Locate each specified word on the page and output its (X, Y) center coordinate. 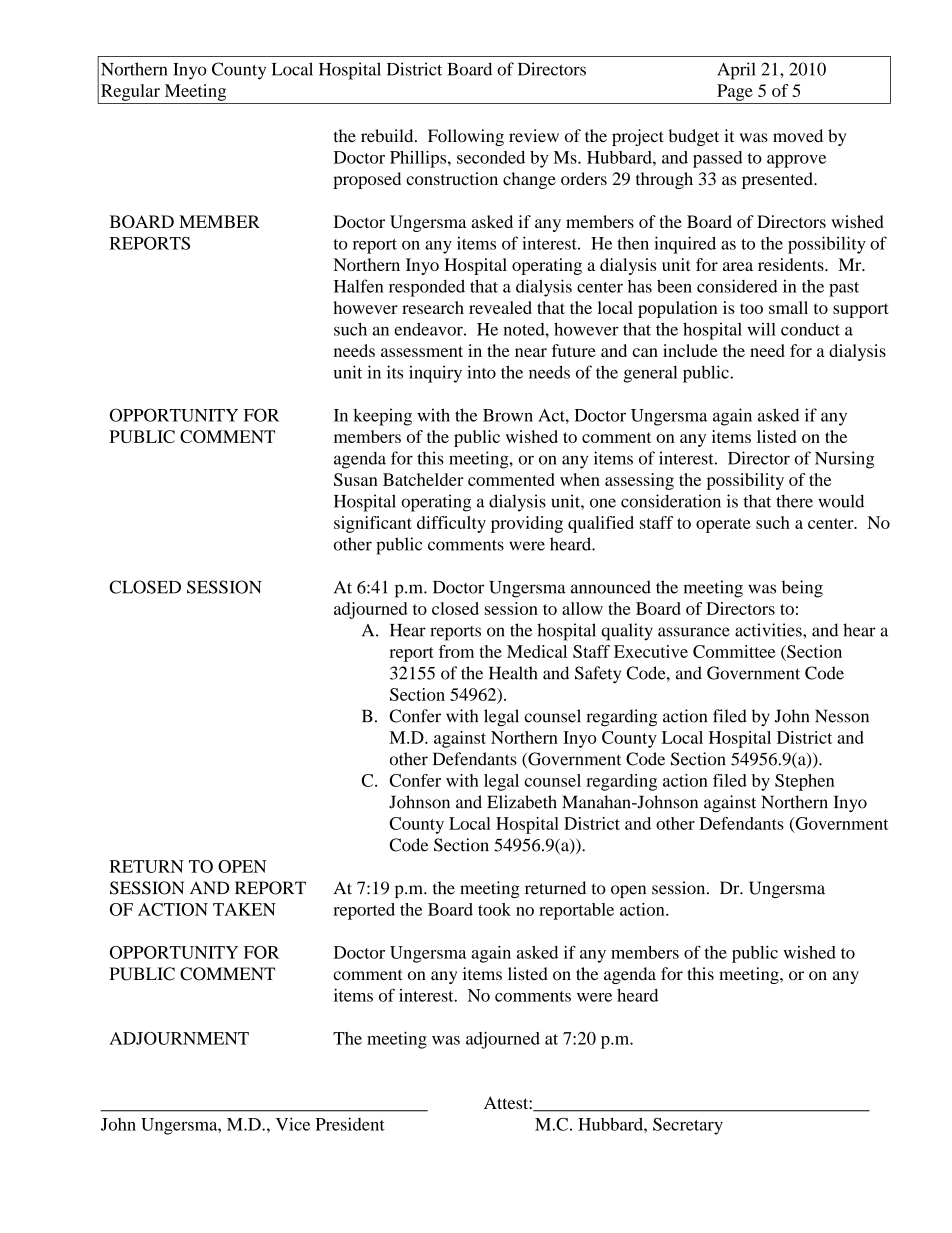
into (481, 372)
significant (373, 524)
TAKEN (244, 909)
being (802, 589)
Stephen (804, 782)
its (395, 372)
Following (466, 137)
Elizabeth (522, 802)
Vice (293, 1124)
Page (735, 92)
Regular (130, 92)
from (456, 651)
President (350, 1124)
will (761, 329)
